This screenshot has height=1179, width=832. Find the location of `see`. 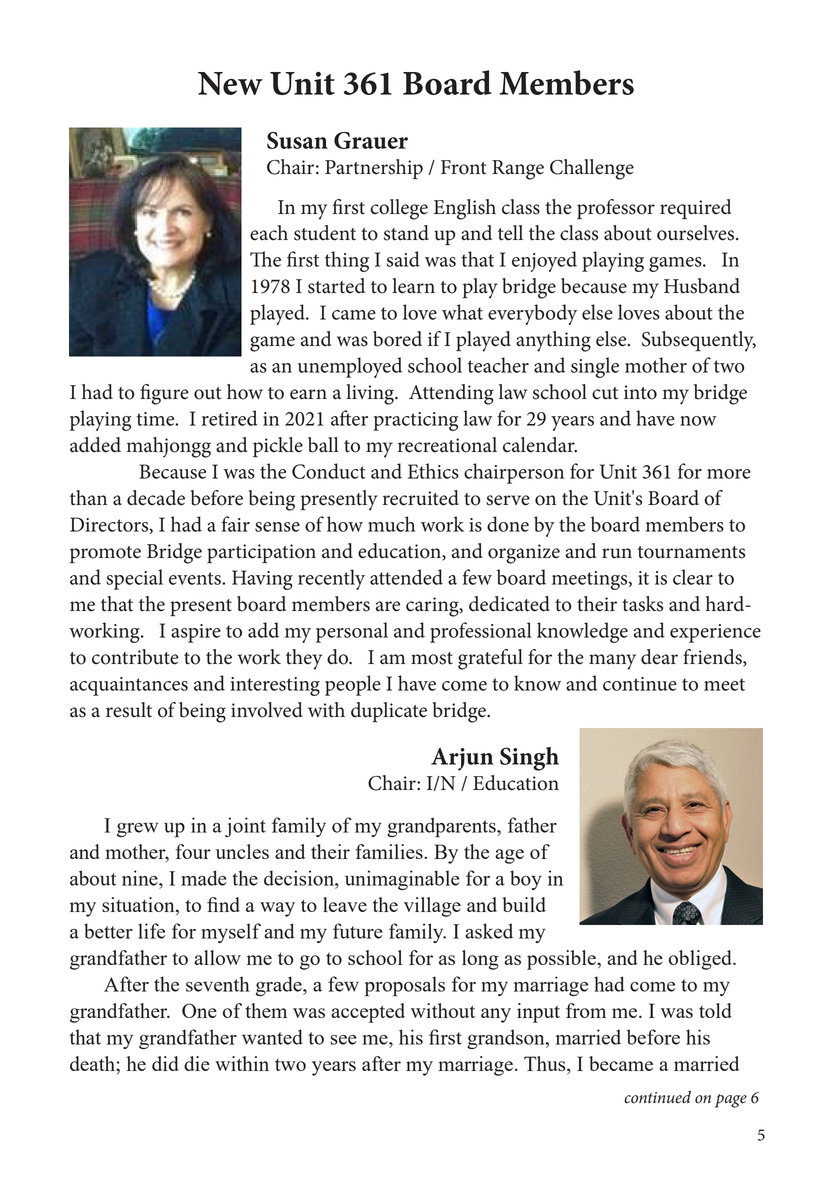

see is located at coordinates (344, 1040).
